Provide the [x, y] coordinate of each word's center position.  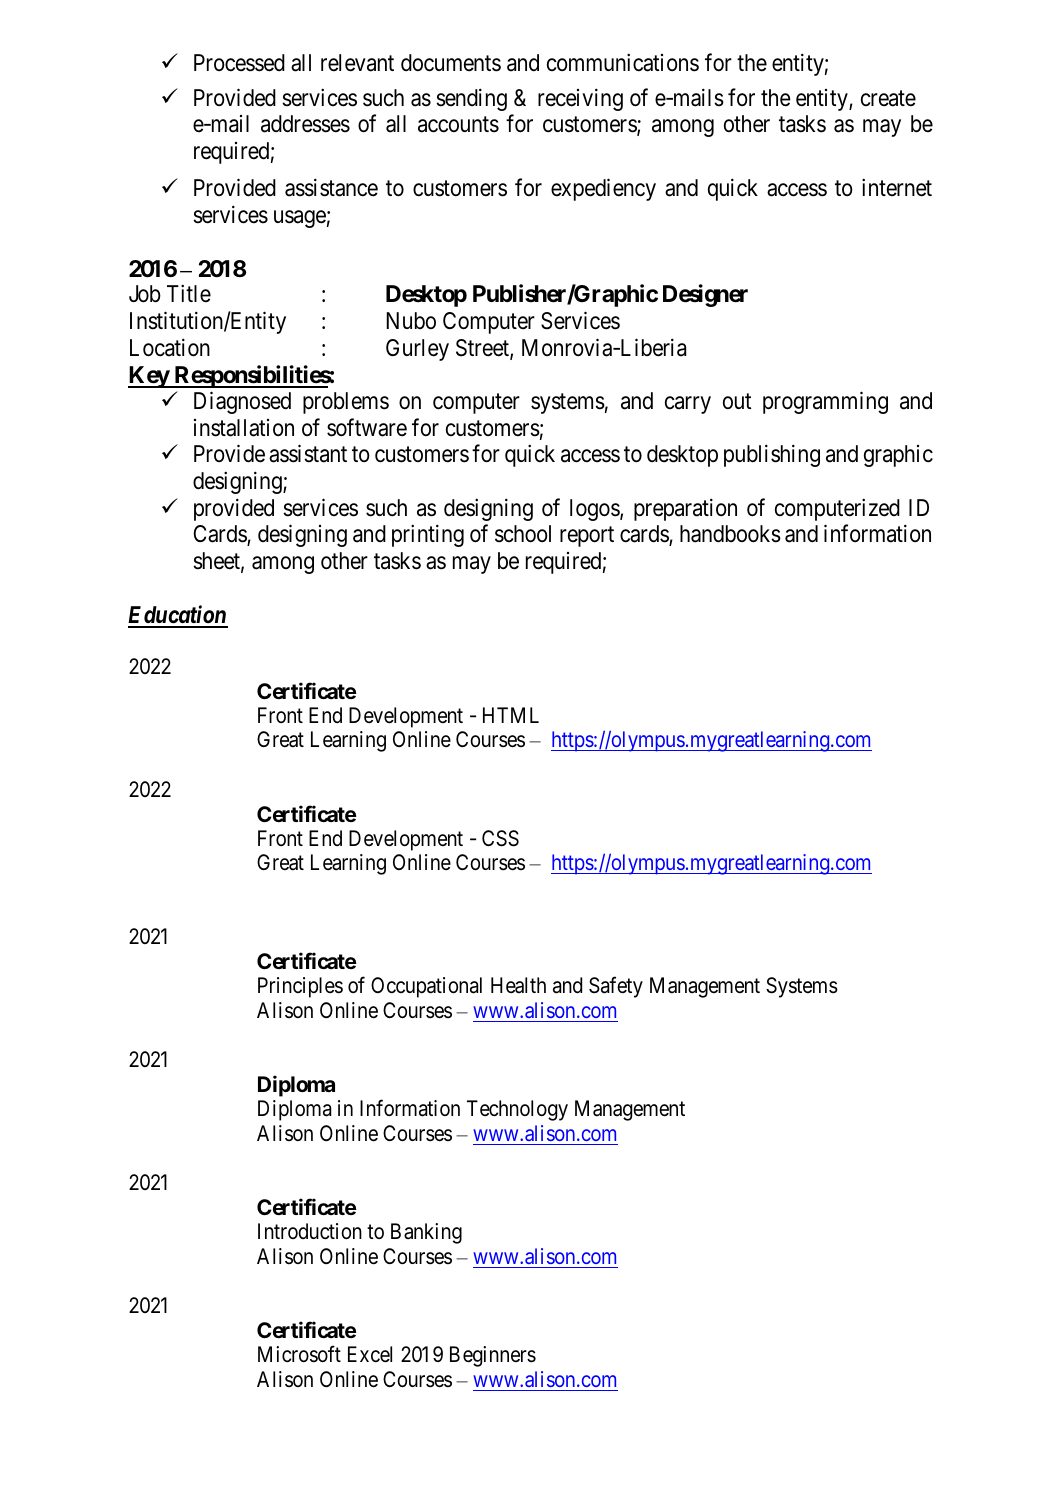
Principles [300, 987]
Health [518, 985]
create [888, 98]
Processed [239, 63]
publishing [772, 456]
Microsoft [299, 1354]
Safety [616, 987]
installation [244, 428]
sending [471, 99]
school [523, 534]
